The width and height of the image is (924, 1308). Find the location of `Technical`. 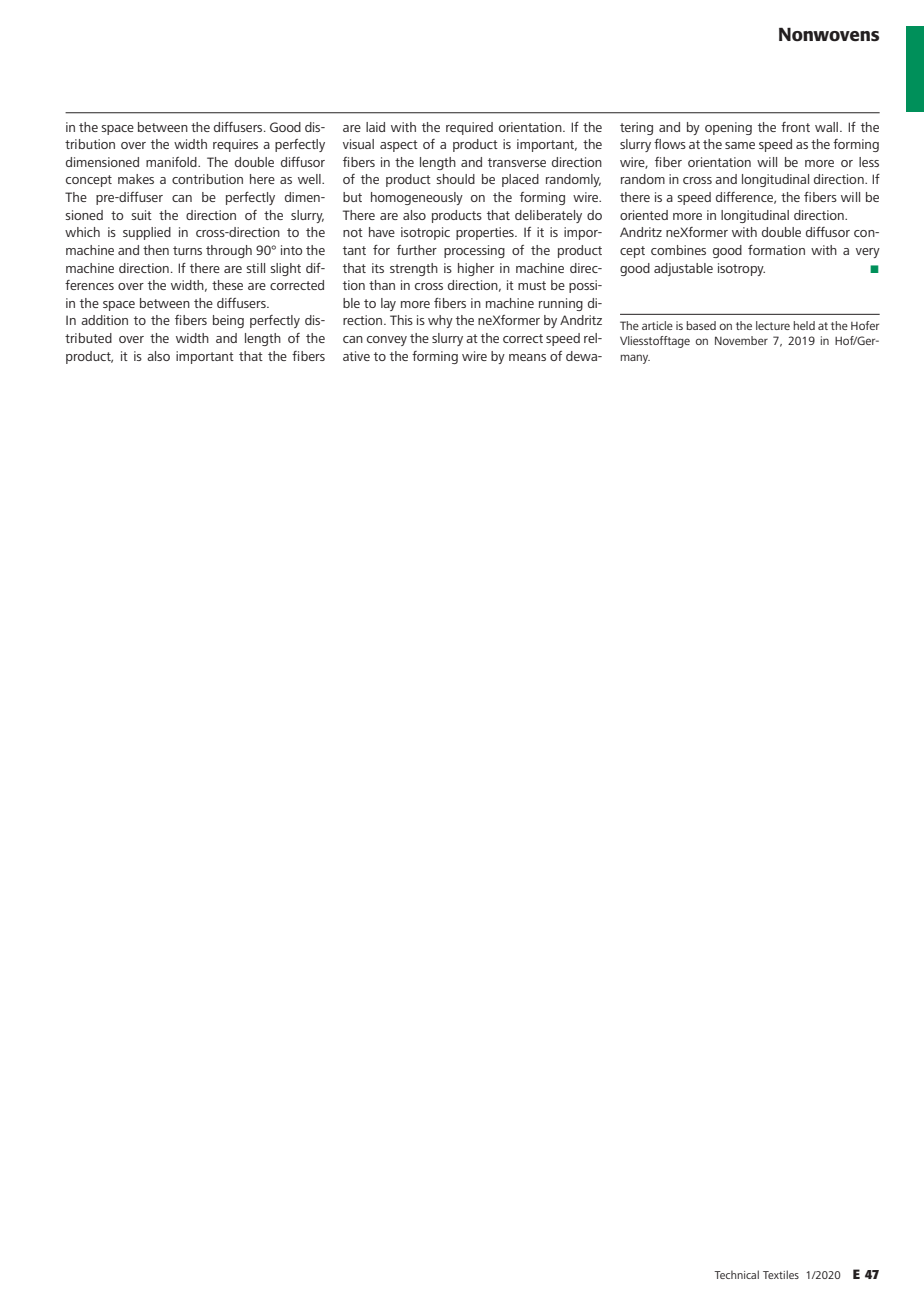

Technical is located at coordinates (736, 1274).
